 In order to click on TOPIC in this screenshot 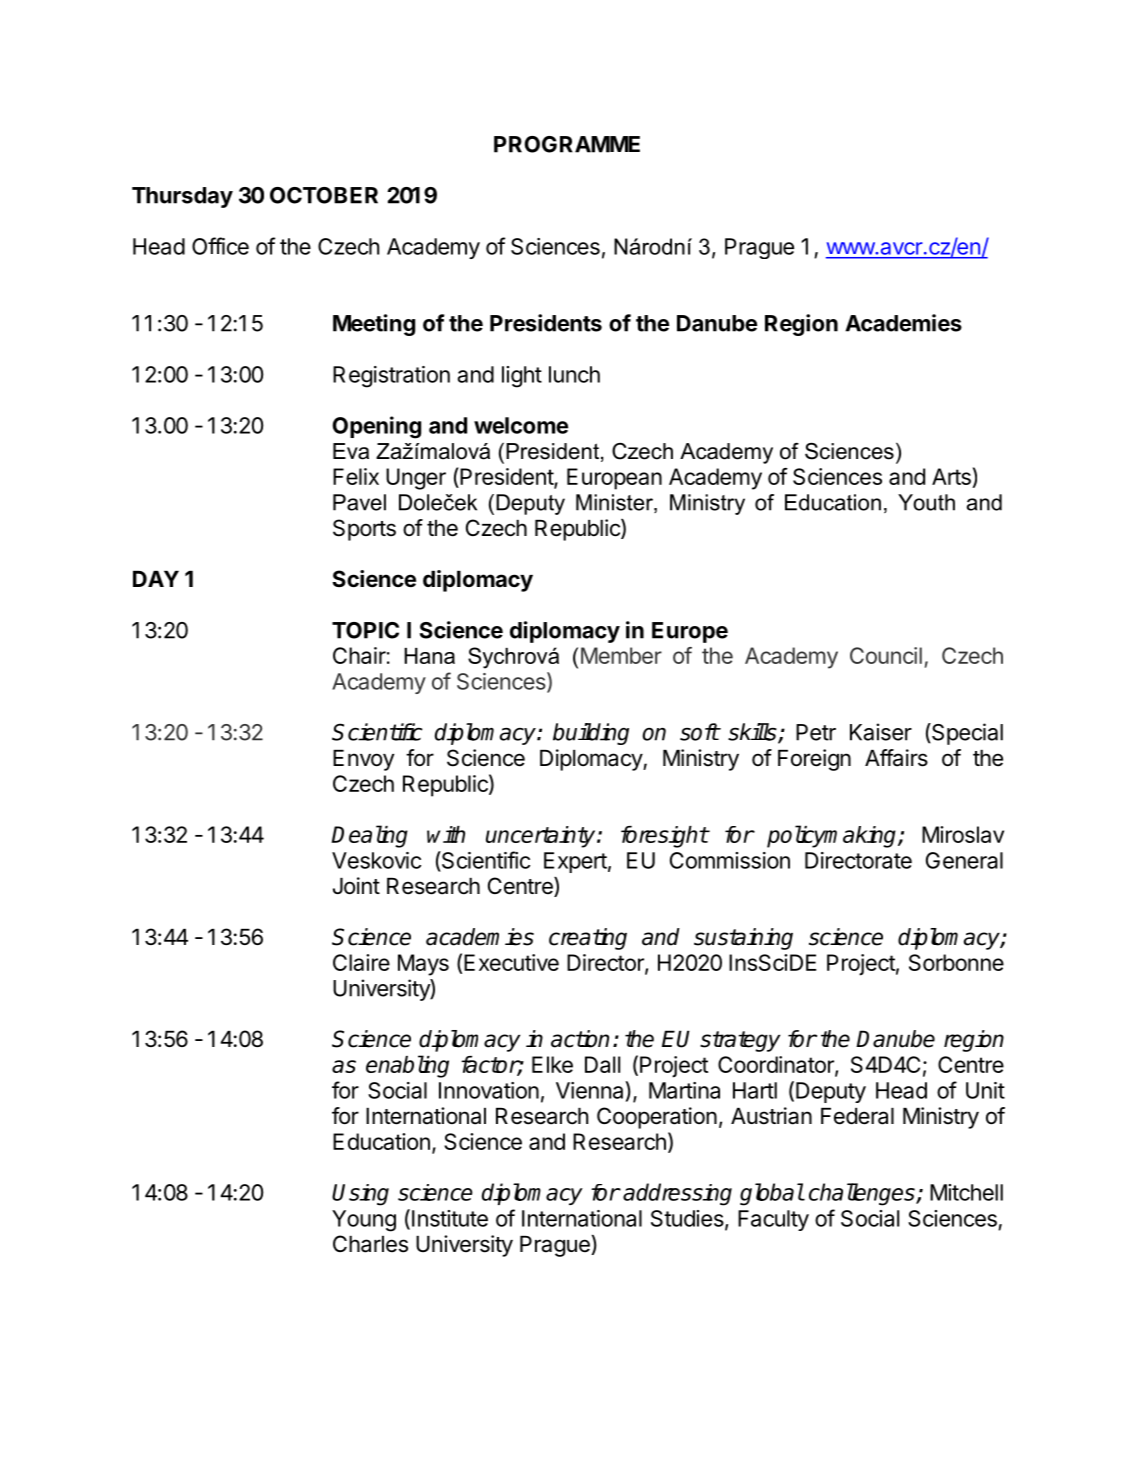, I will do `click(365, 630)`.
